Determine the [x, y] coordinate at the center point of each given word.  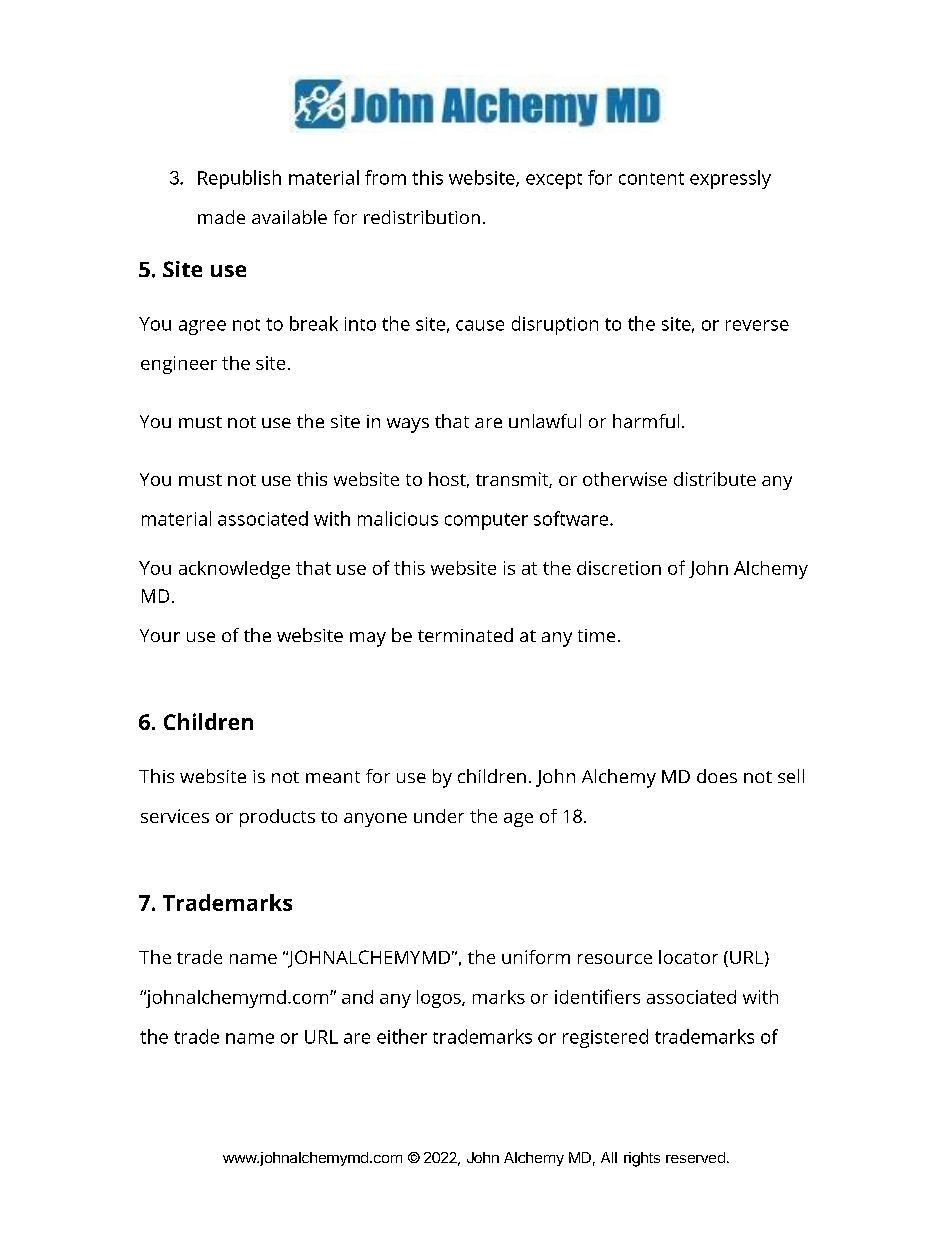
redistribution [422, 217]
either [402, 1036]
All [609, 1157]
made [221, 217]
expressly [730, 179]
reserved [695, 1157]
